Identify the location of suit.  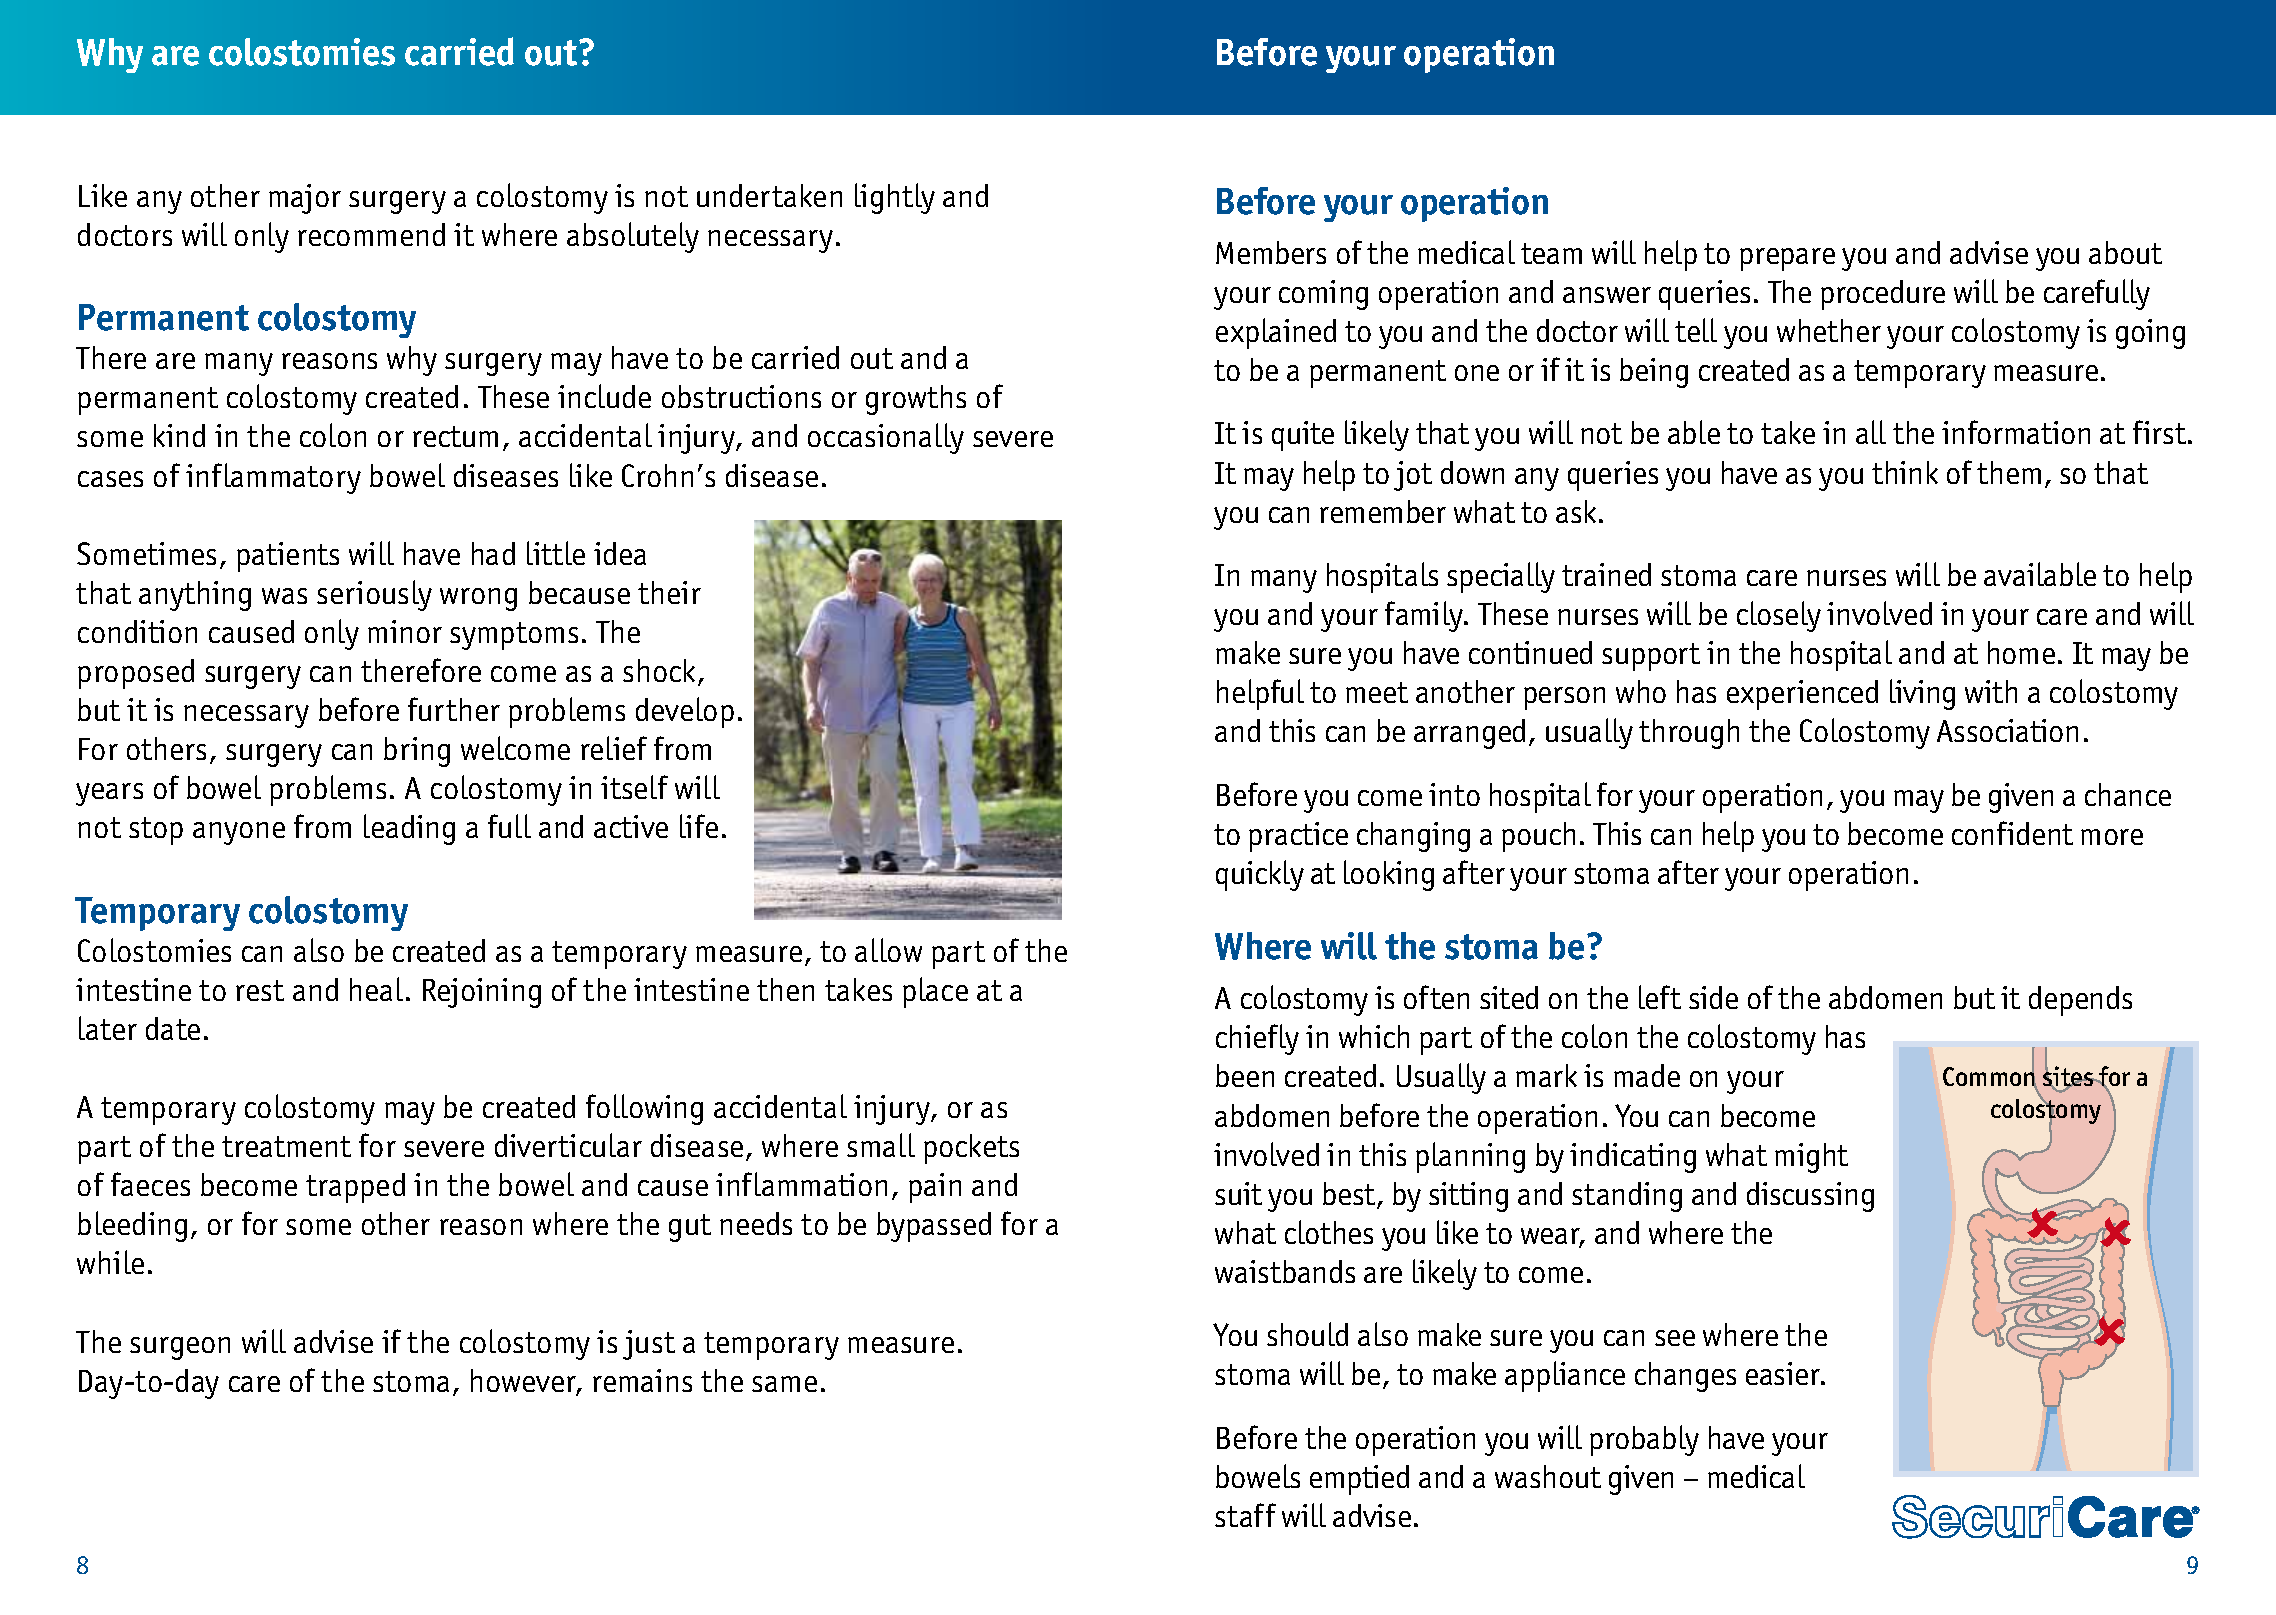
(1238, 1193).
